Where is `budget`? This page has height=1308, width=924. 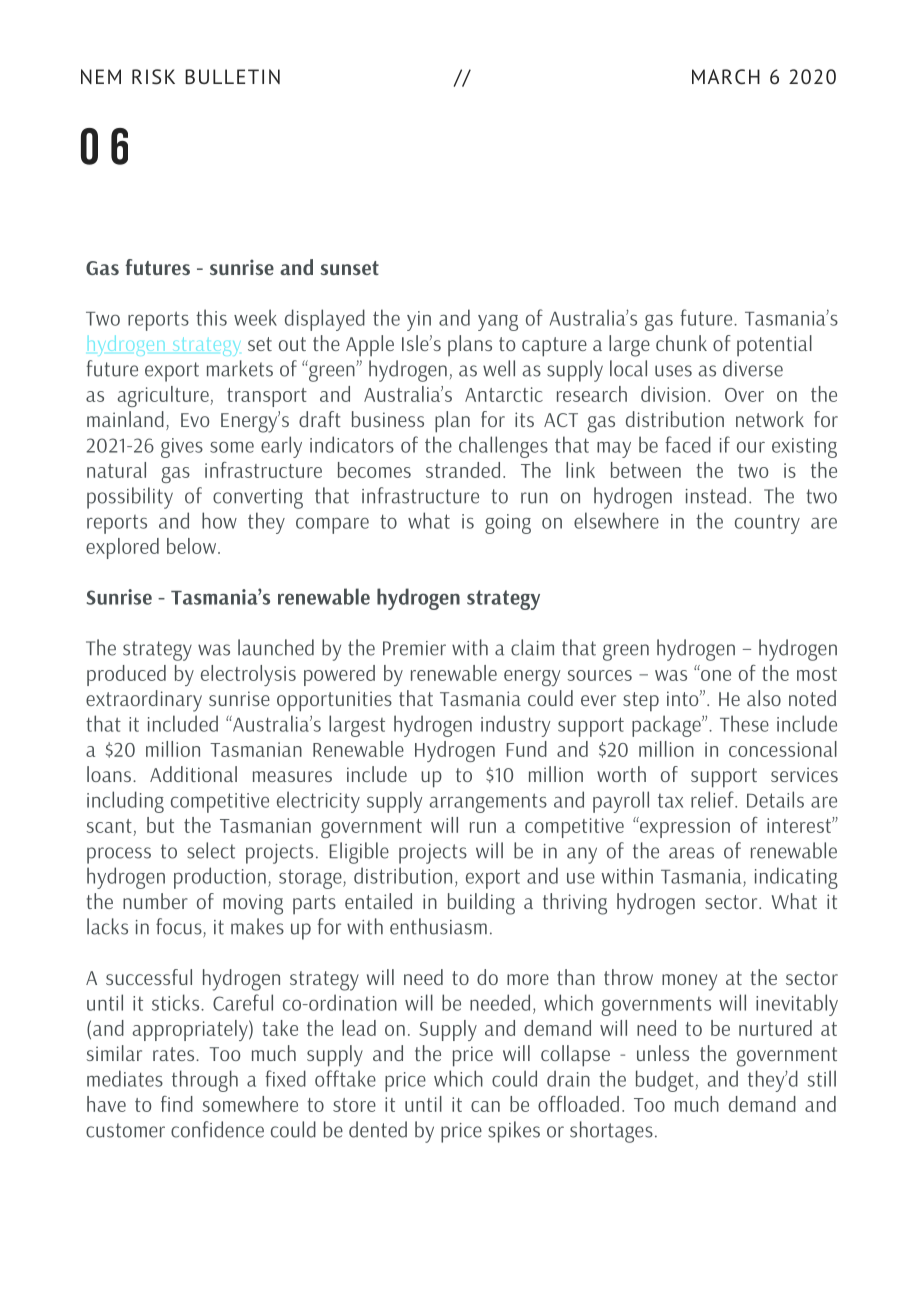
budget is located at coordinates (666, 1081).
